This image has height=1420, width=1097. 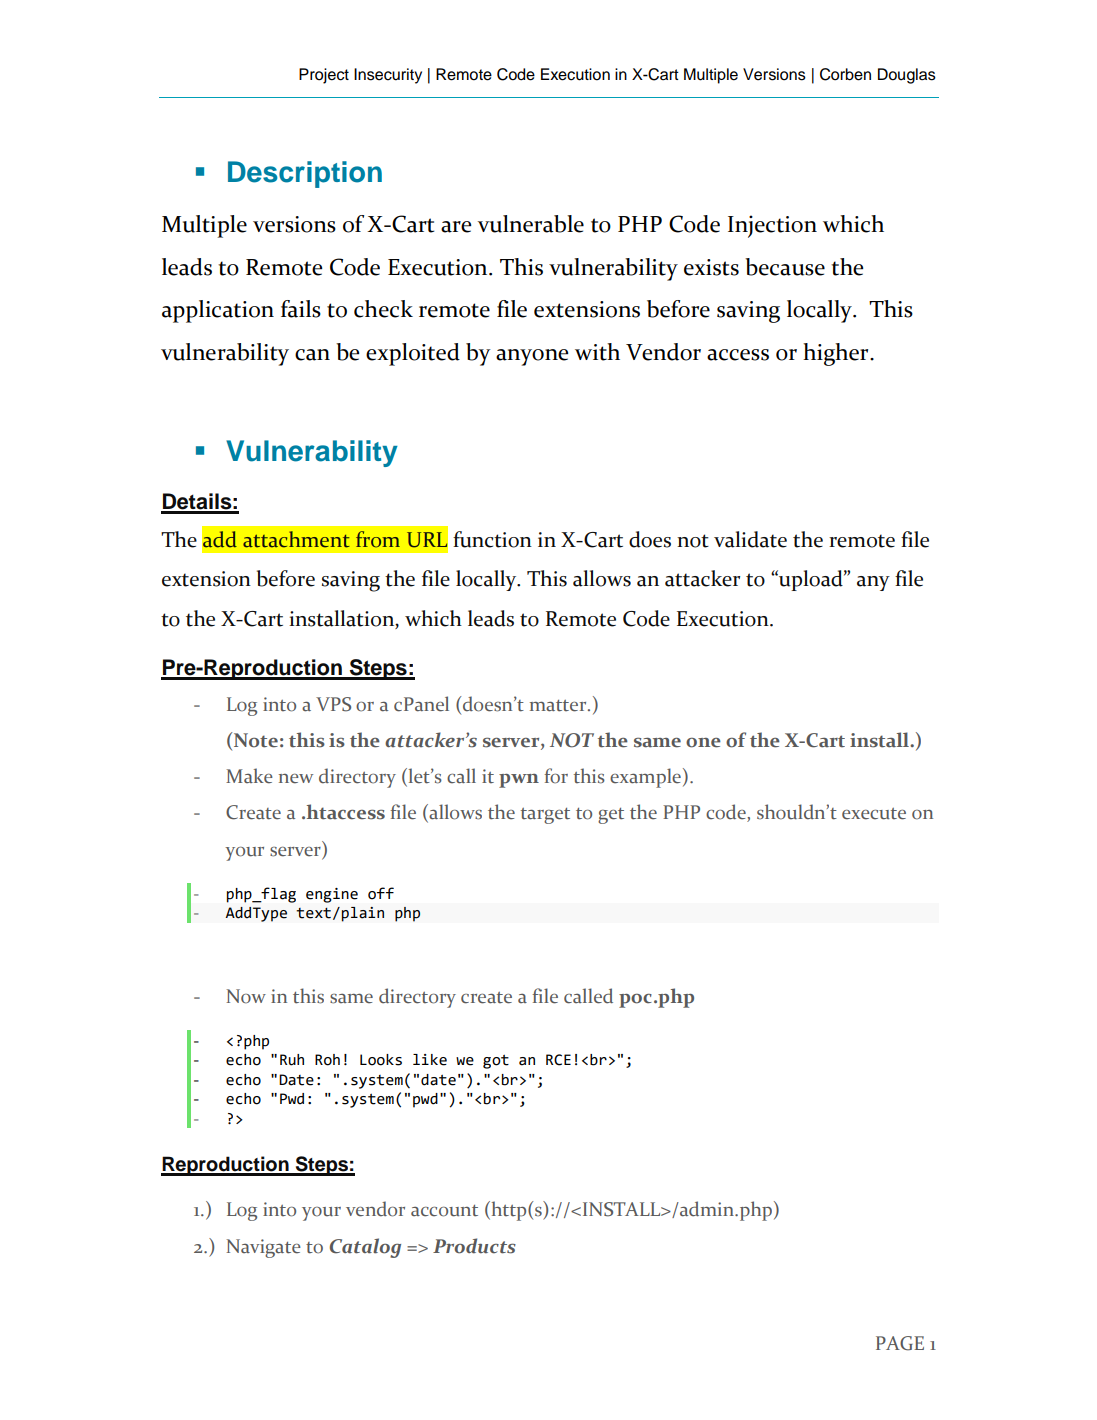 I want to click on engine, so click(x=332, y=895).
